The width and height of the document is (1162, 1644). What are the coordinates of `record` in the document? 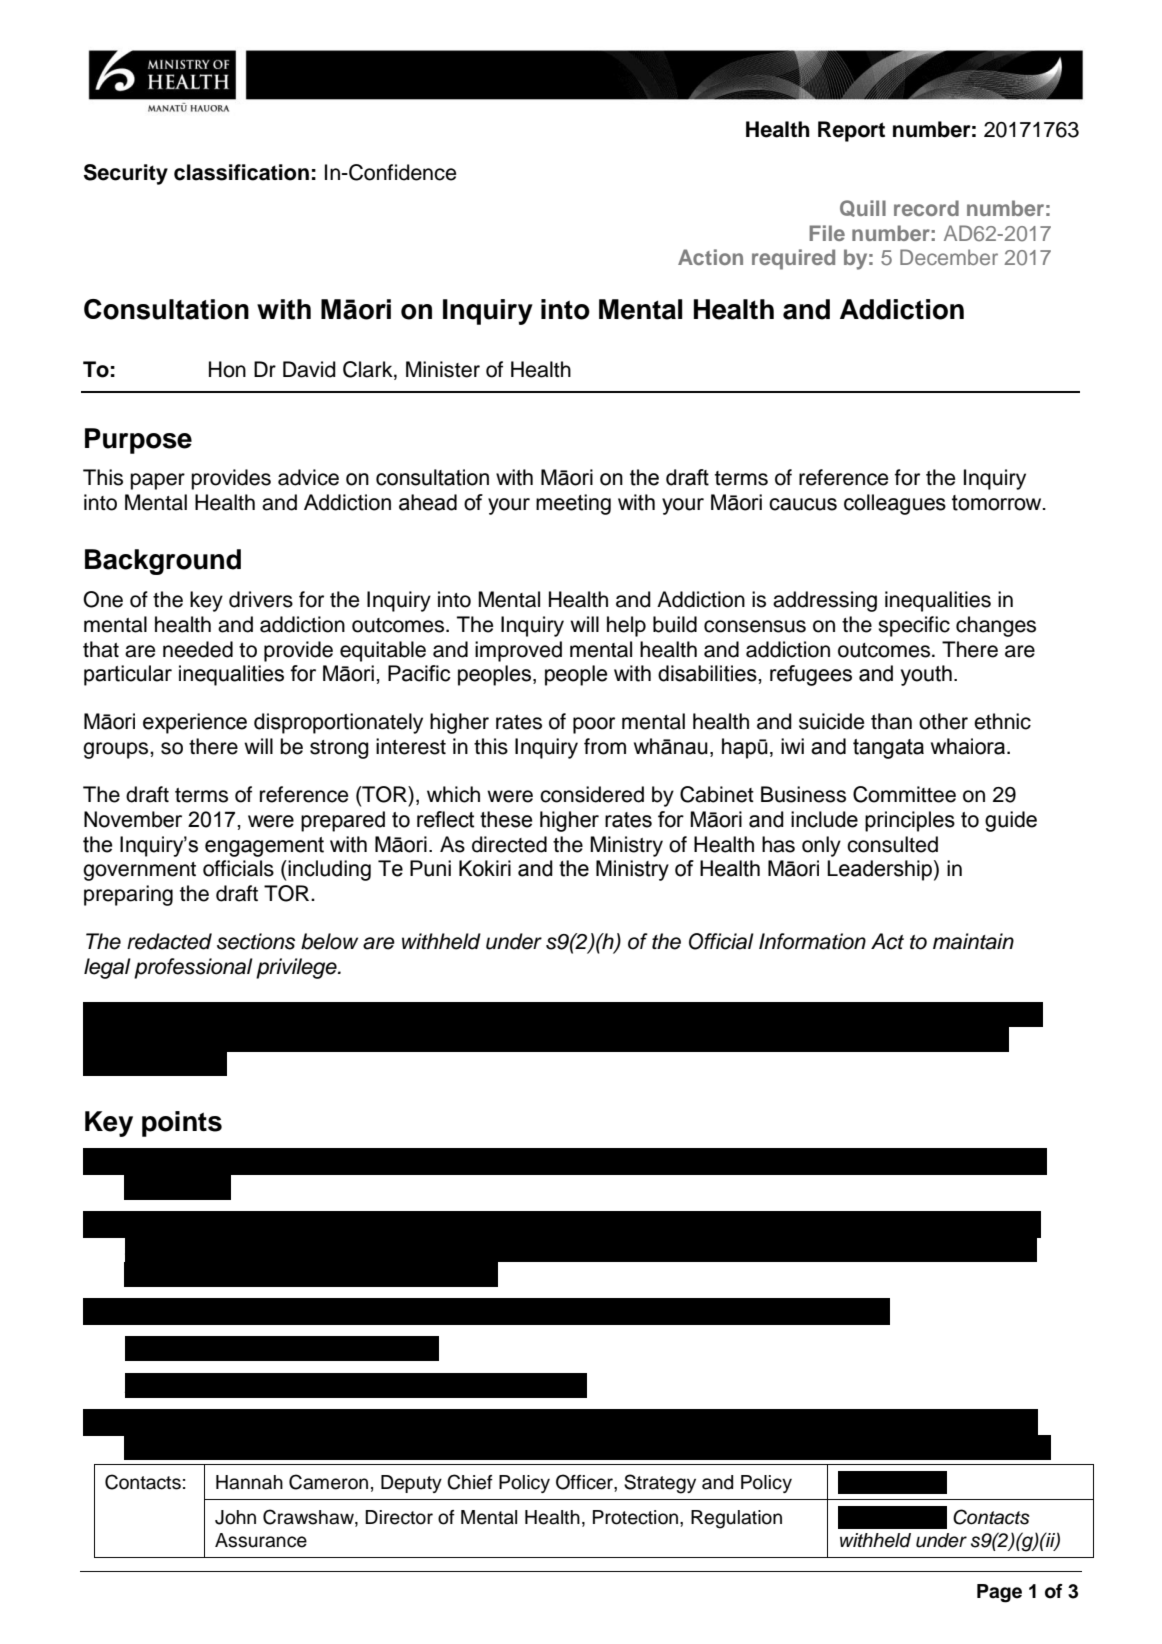 It's located at (926, 208).
